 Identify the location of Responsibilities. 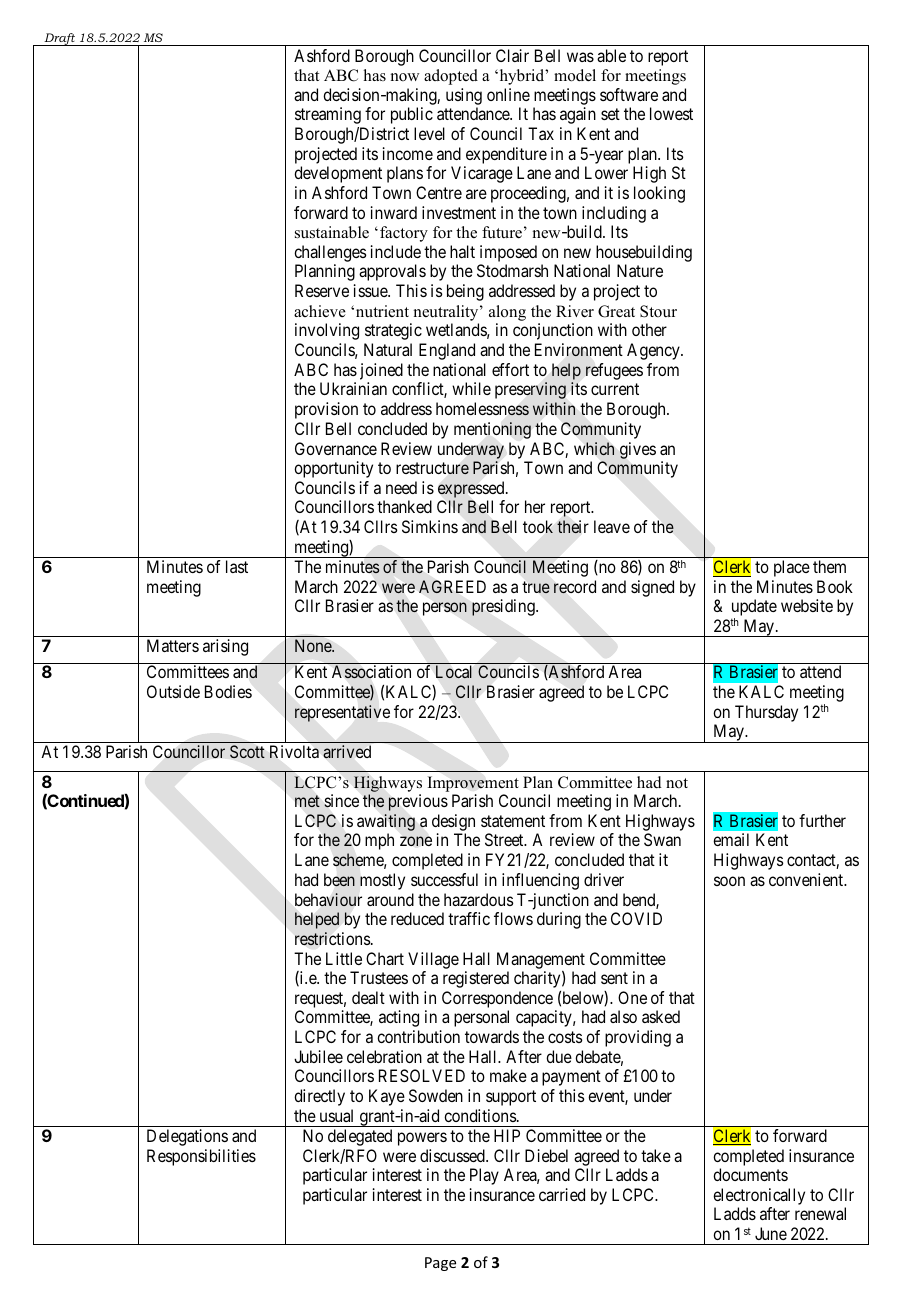
(201, 1157).
